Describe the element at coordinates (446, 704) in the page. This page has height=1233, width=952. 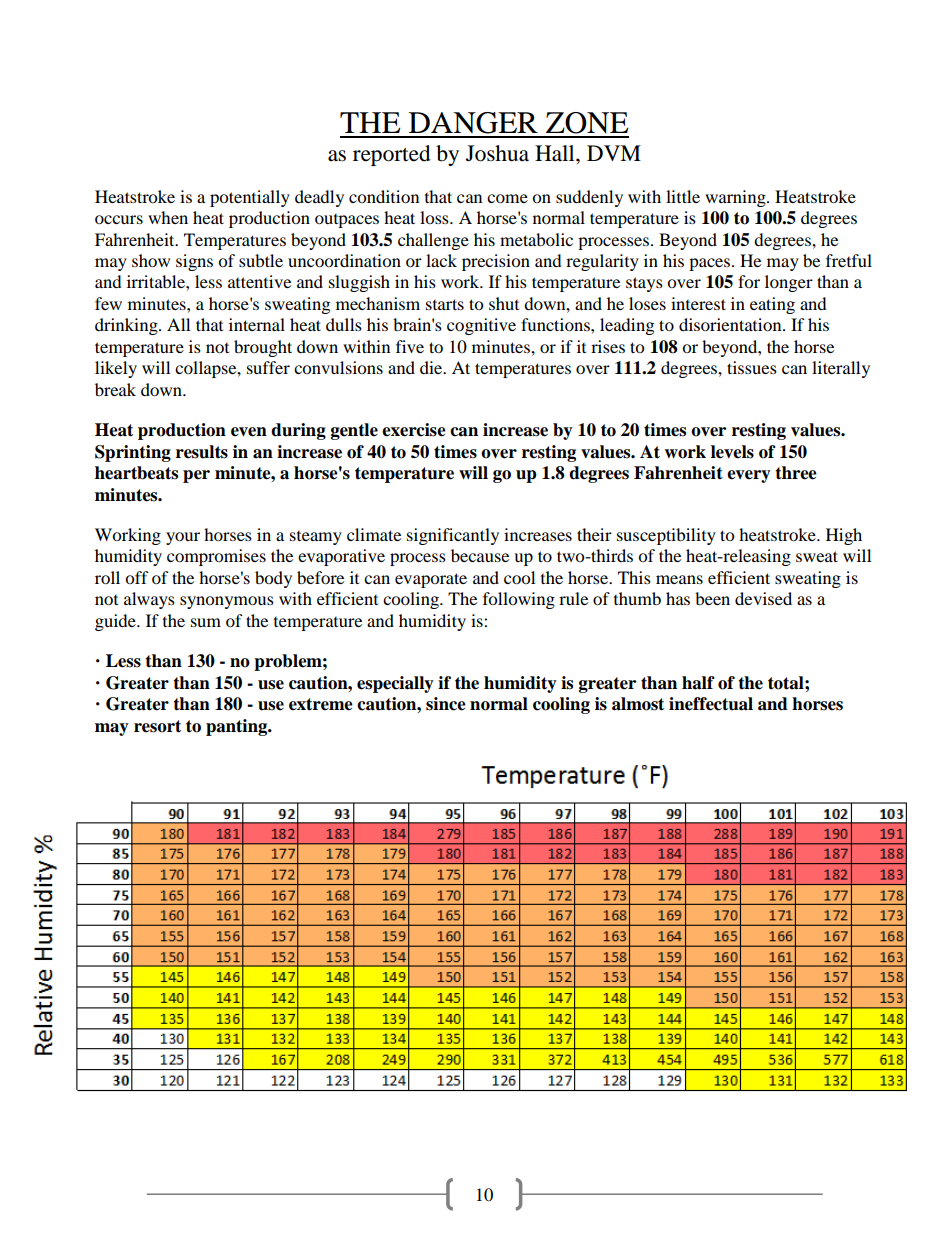
I see `since` at that location.
